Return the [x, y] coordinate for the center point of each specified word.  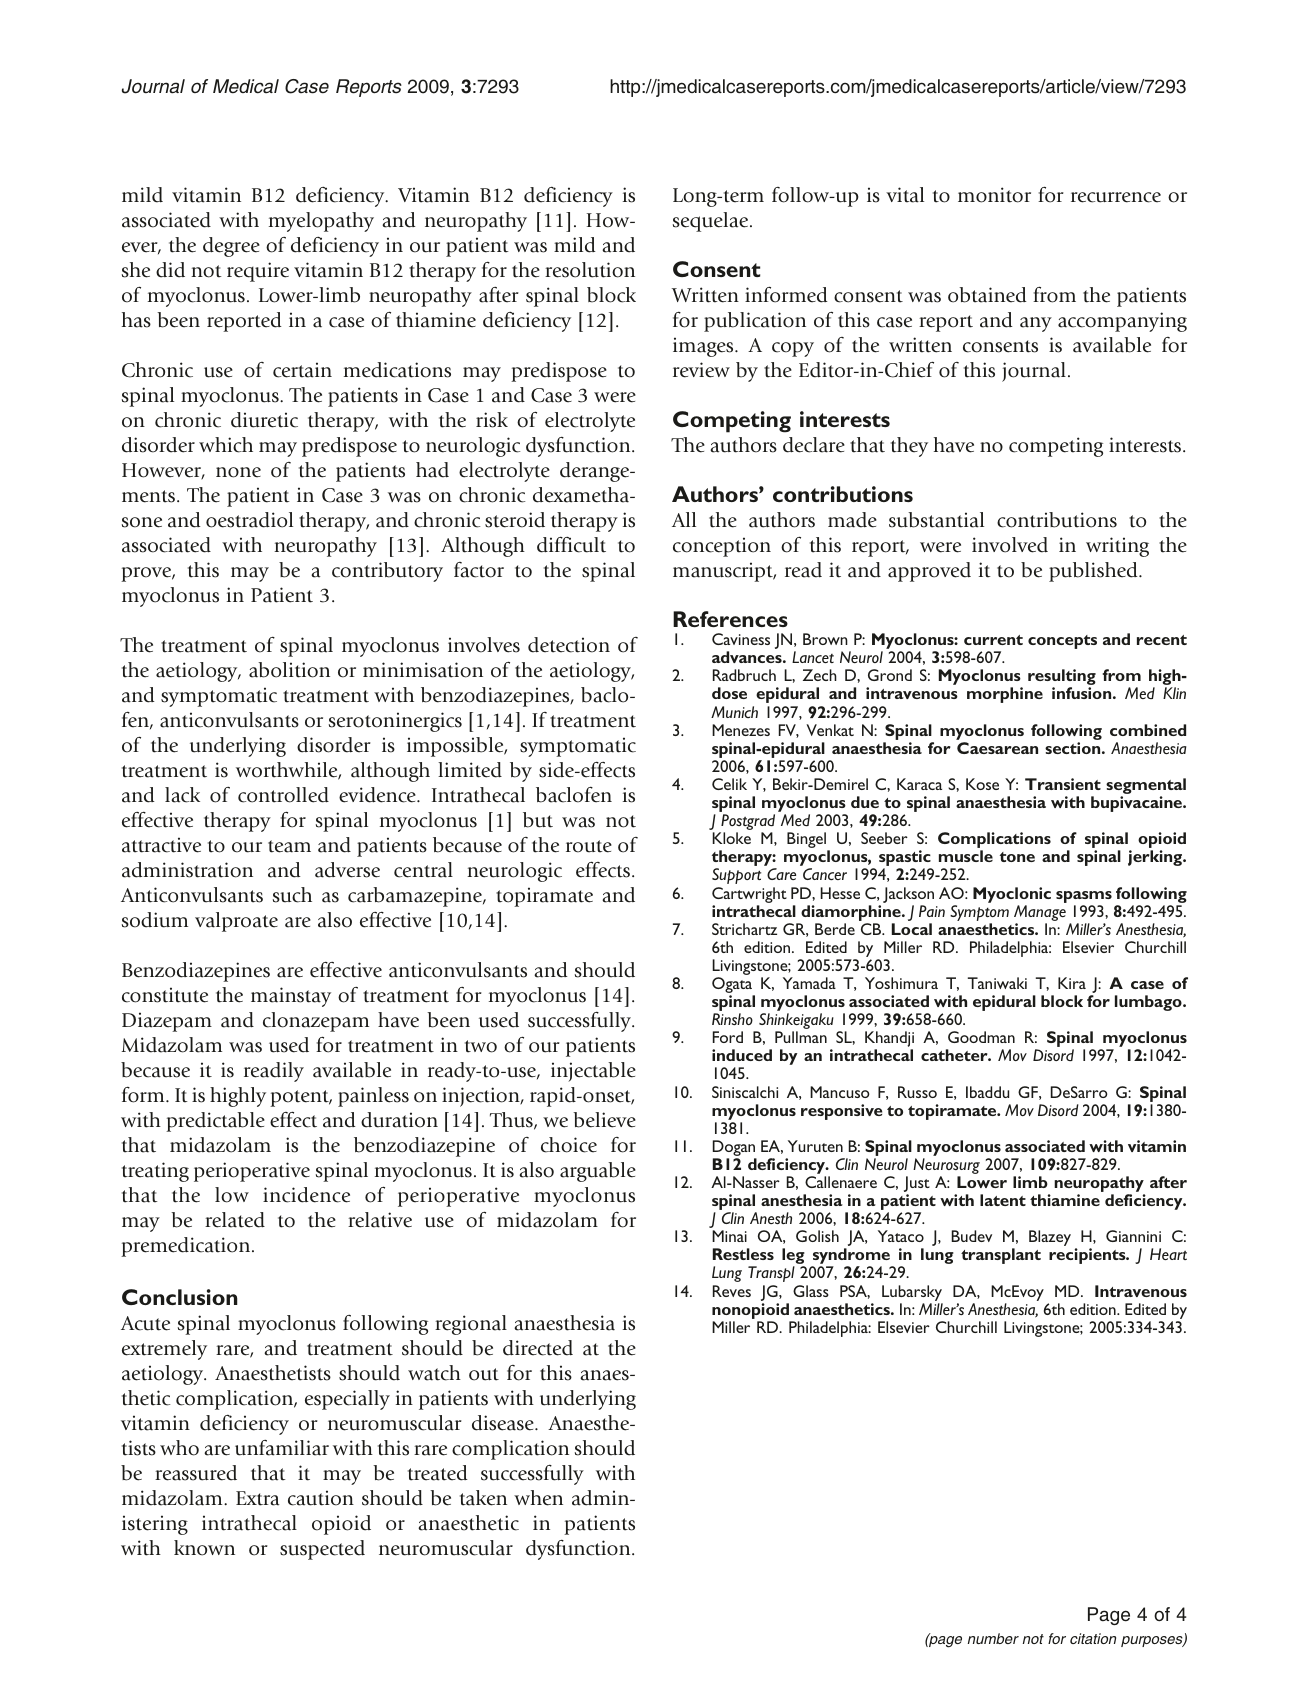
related [235, 1220]
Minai [729, 1236]
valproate [236, 922]
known [204, 1548]
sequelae [712, 222]
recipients [1088, 1256]
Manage [1040, 913]
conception [722, 547]
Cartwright [749, 895]
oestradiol [249, 520]
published [1094, 572]
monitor [994, 195]
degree [231, 247]
